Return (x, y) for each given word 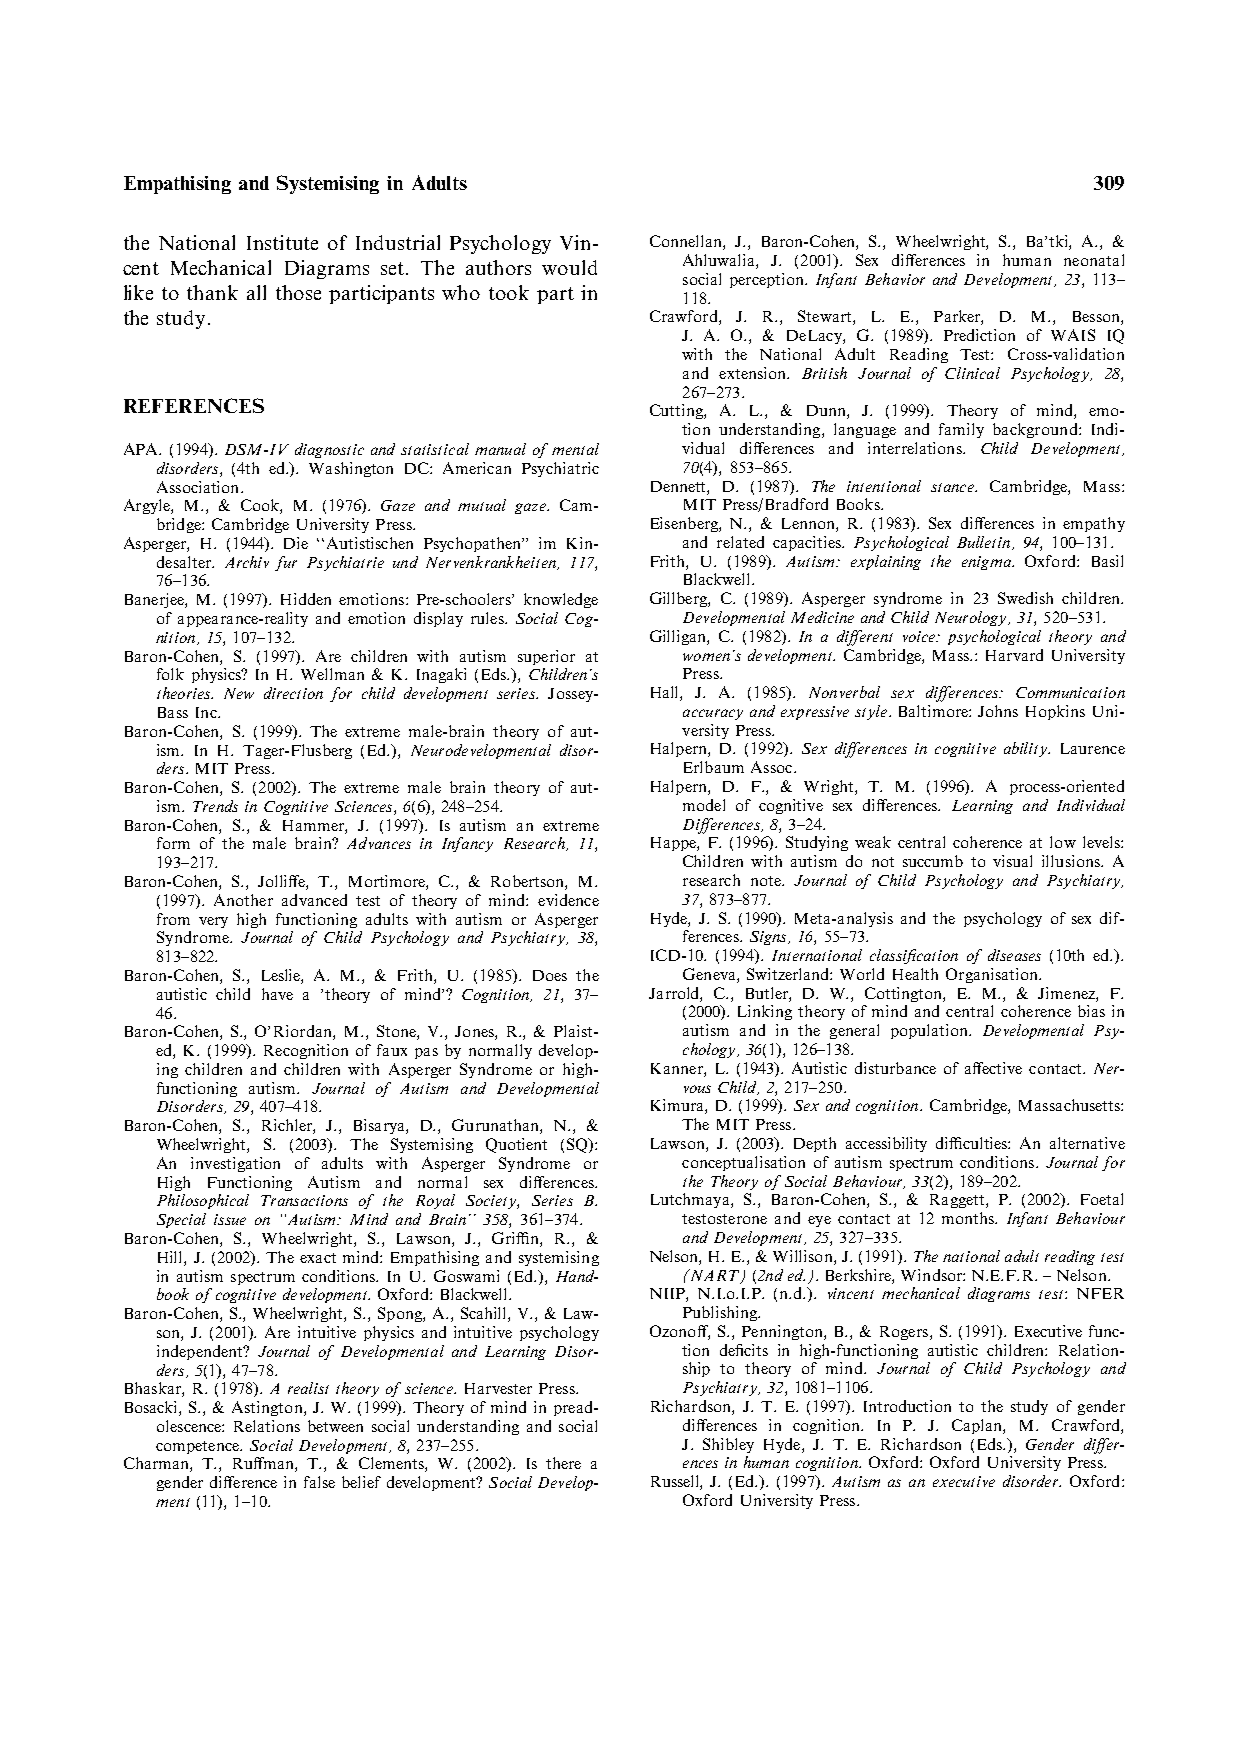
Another (243, 900)
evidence (568, 900)
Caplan (978, 1426)
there (563, 1463)
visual (1012, 861)
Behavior (895, 279)
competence (198, 1447)
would (569, 267)
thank (212, 292)
